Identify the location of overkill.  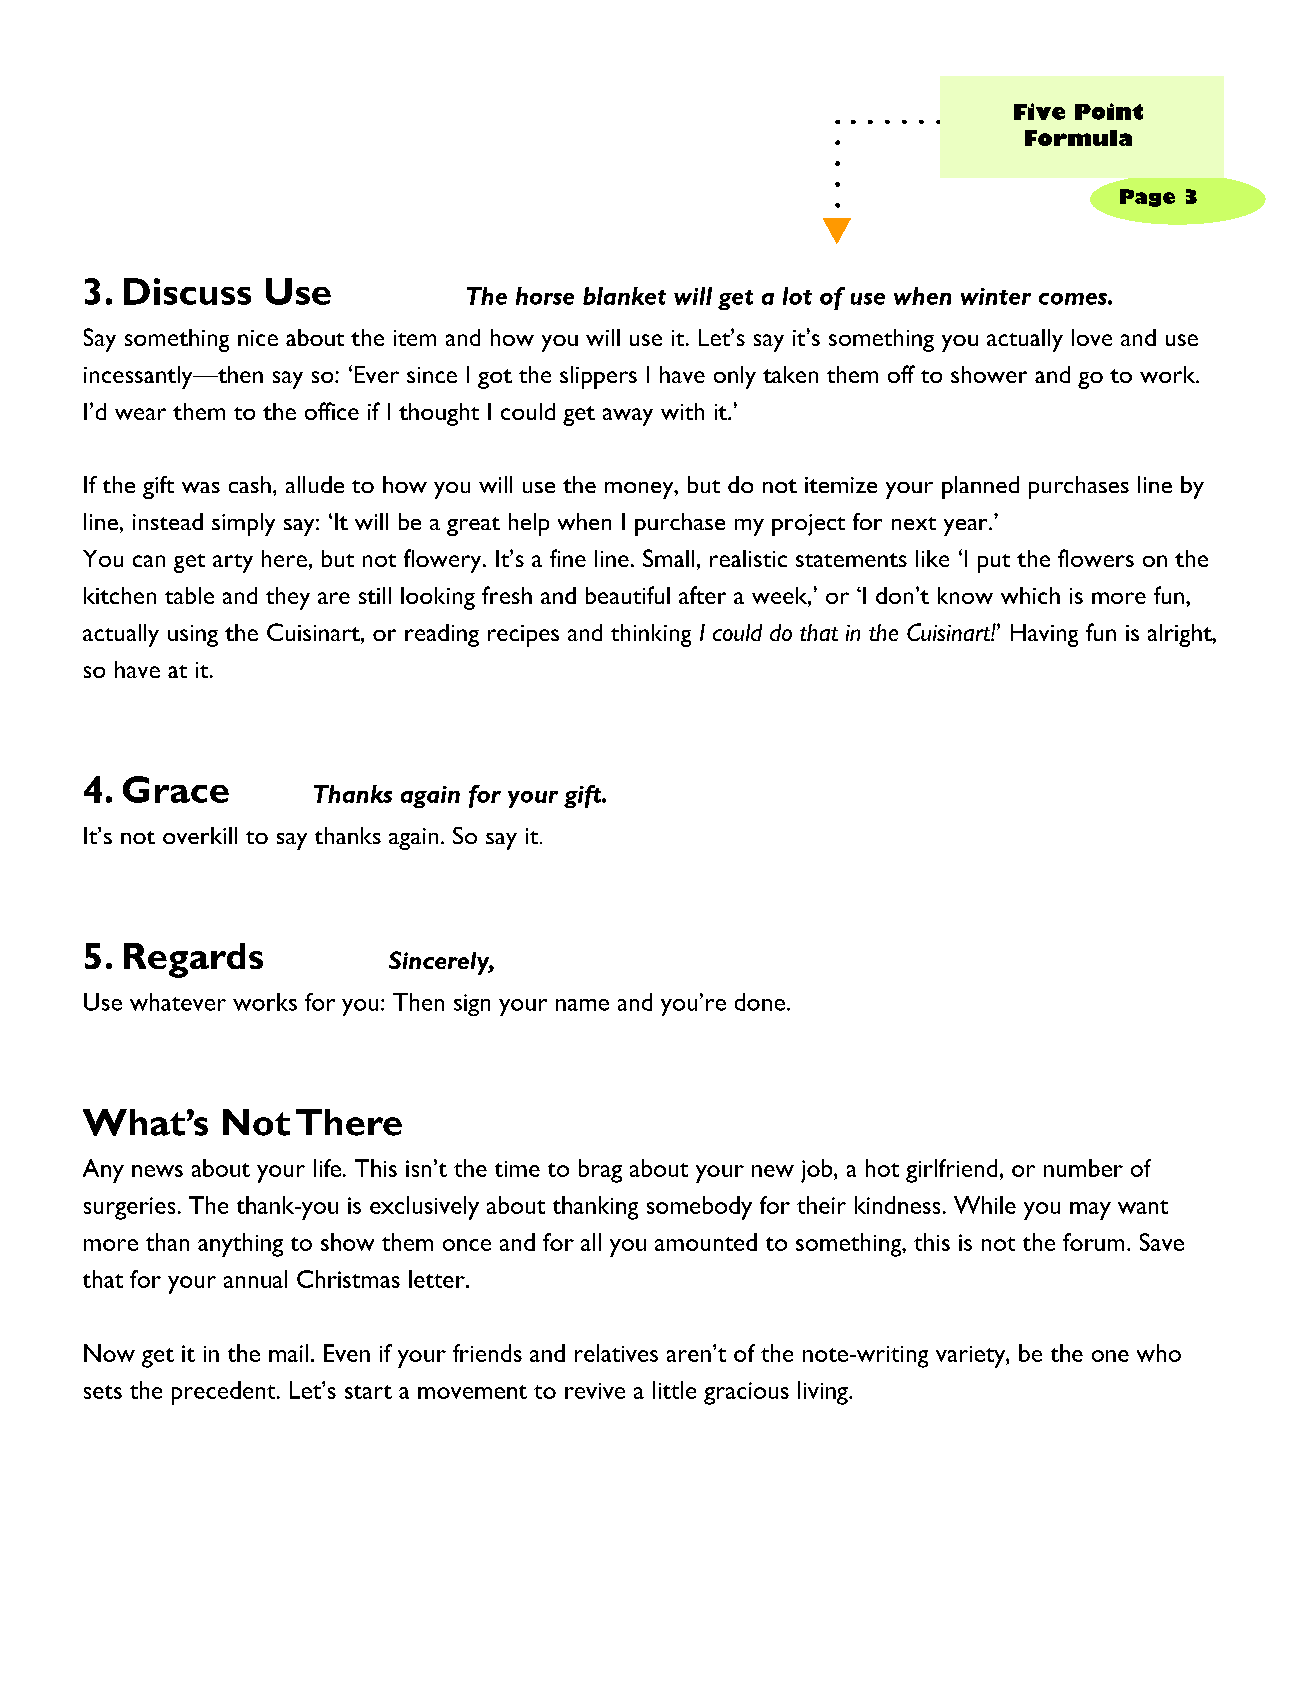
(200, 835).
